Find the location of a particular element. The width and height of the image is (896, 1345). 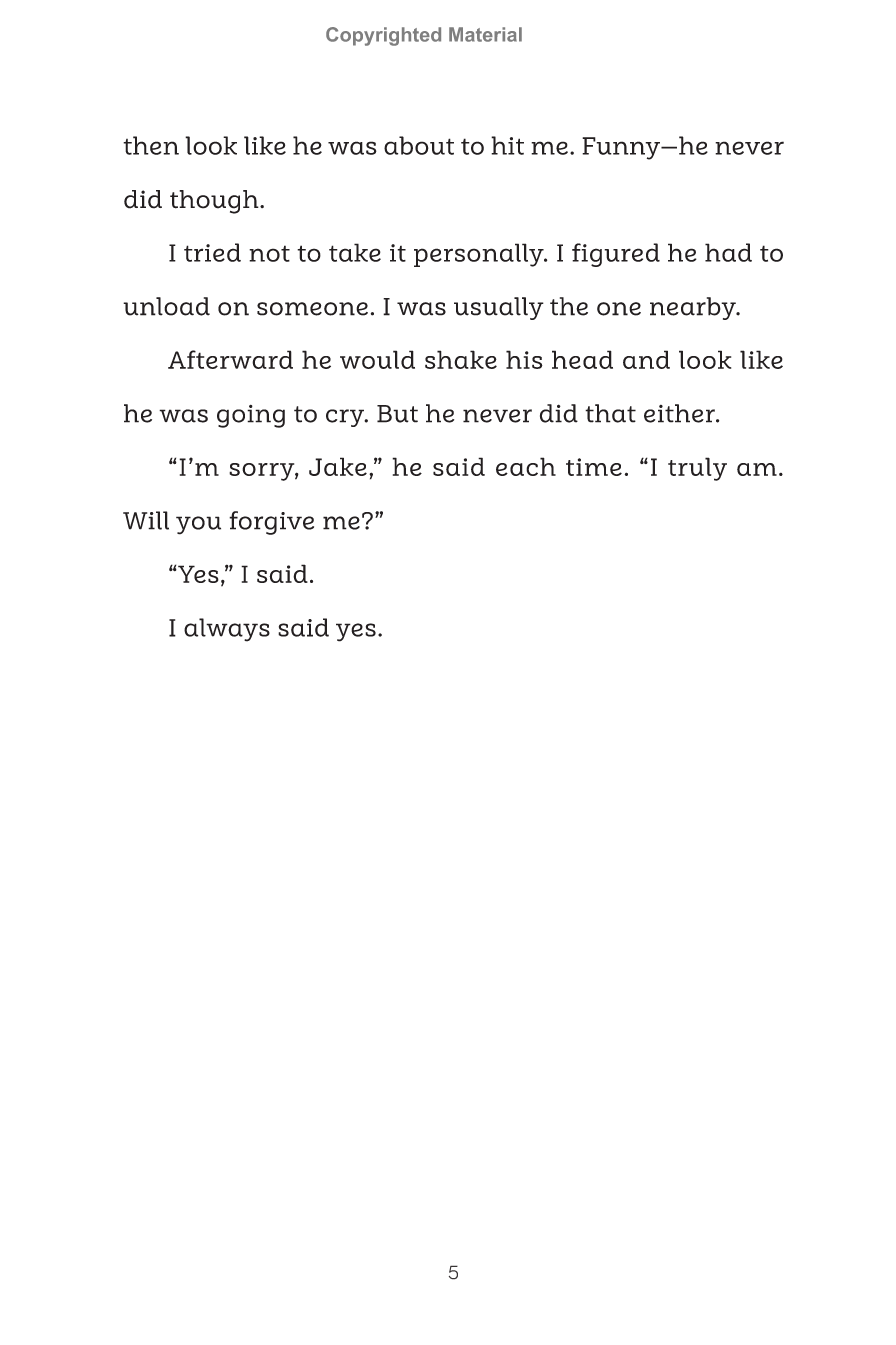

always is located at coordinates (227, 630).
